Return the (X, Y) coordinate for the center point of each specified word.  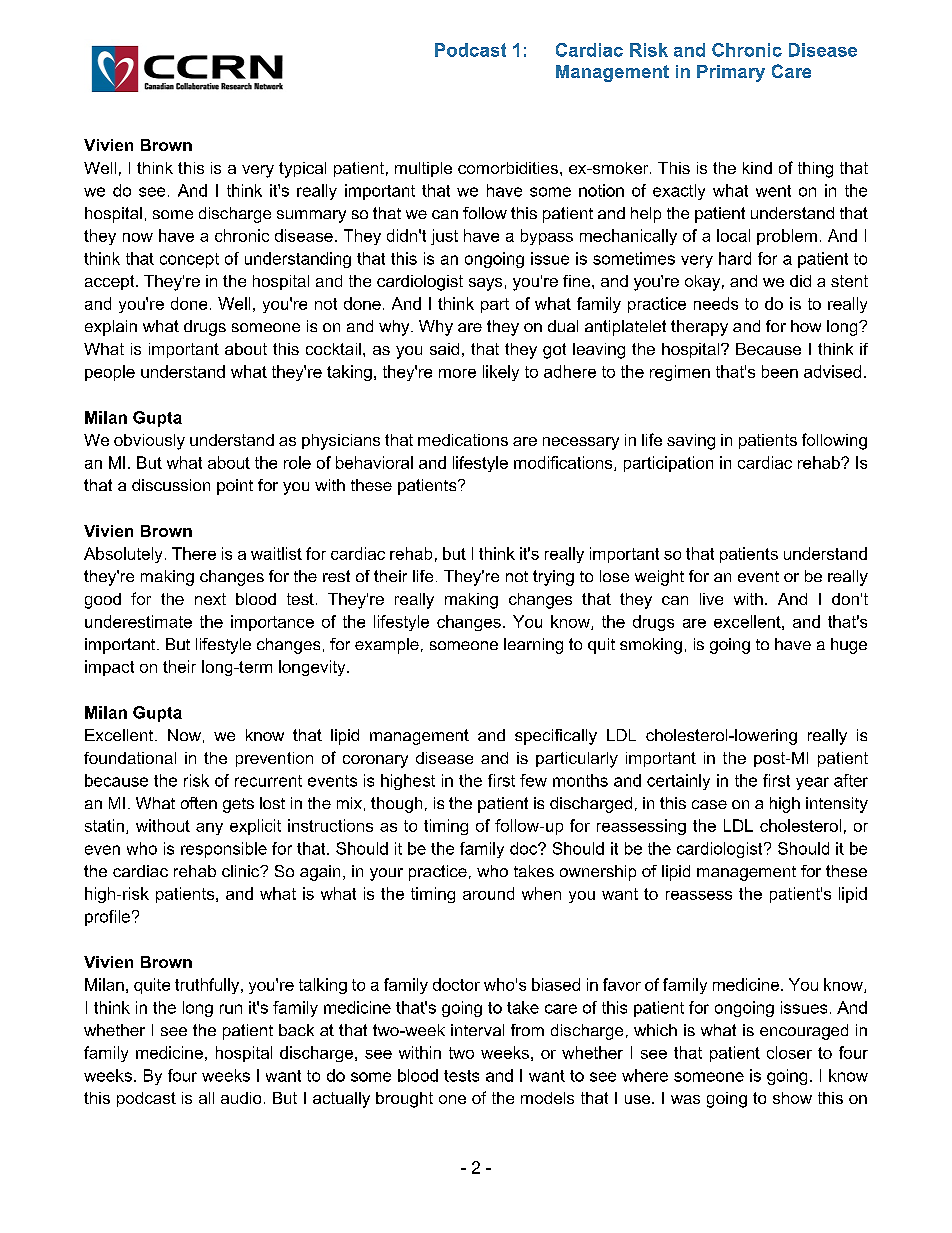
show (792, 1098)
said (444, 349)
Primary (731, 73)
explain (111, 328)
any (209, 829)
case (709, 804)
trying (553, 578)
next (210, 599)
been (780, 371)
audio (241, 1098)
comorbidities (508, 168)
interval (477, 1030)
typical (302, 170)
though (396, 805)
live (711, 599)
